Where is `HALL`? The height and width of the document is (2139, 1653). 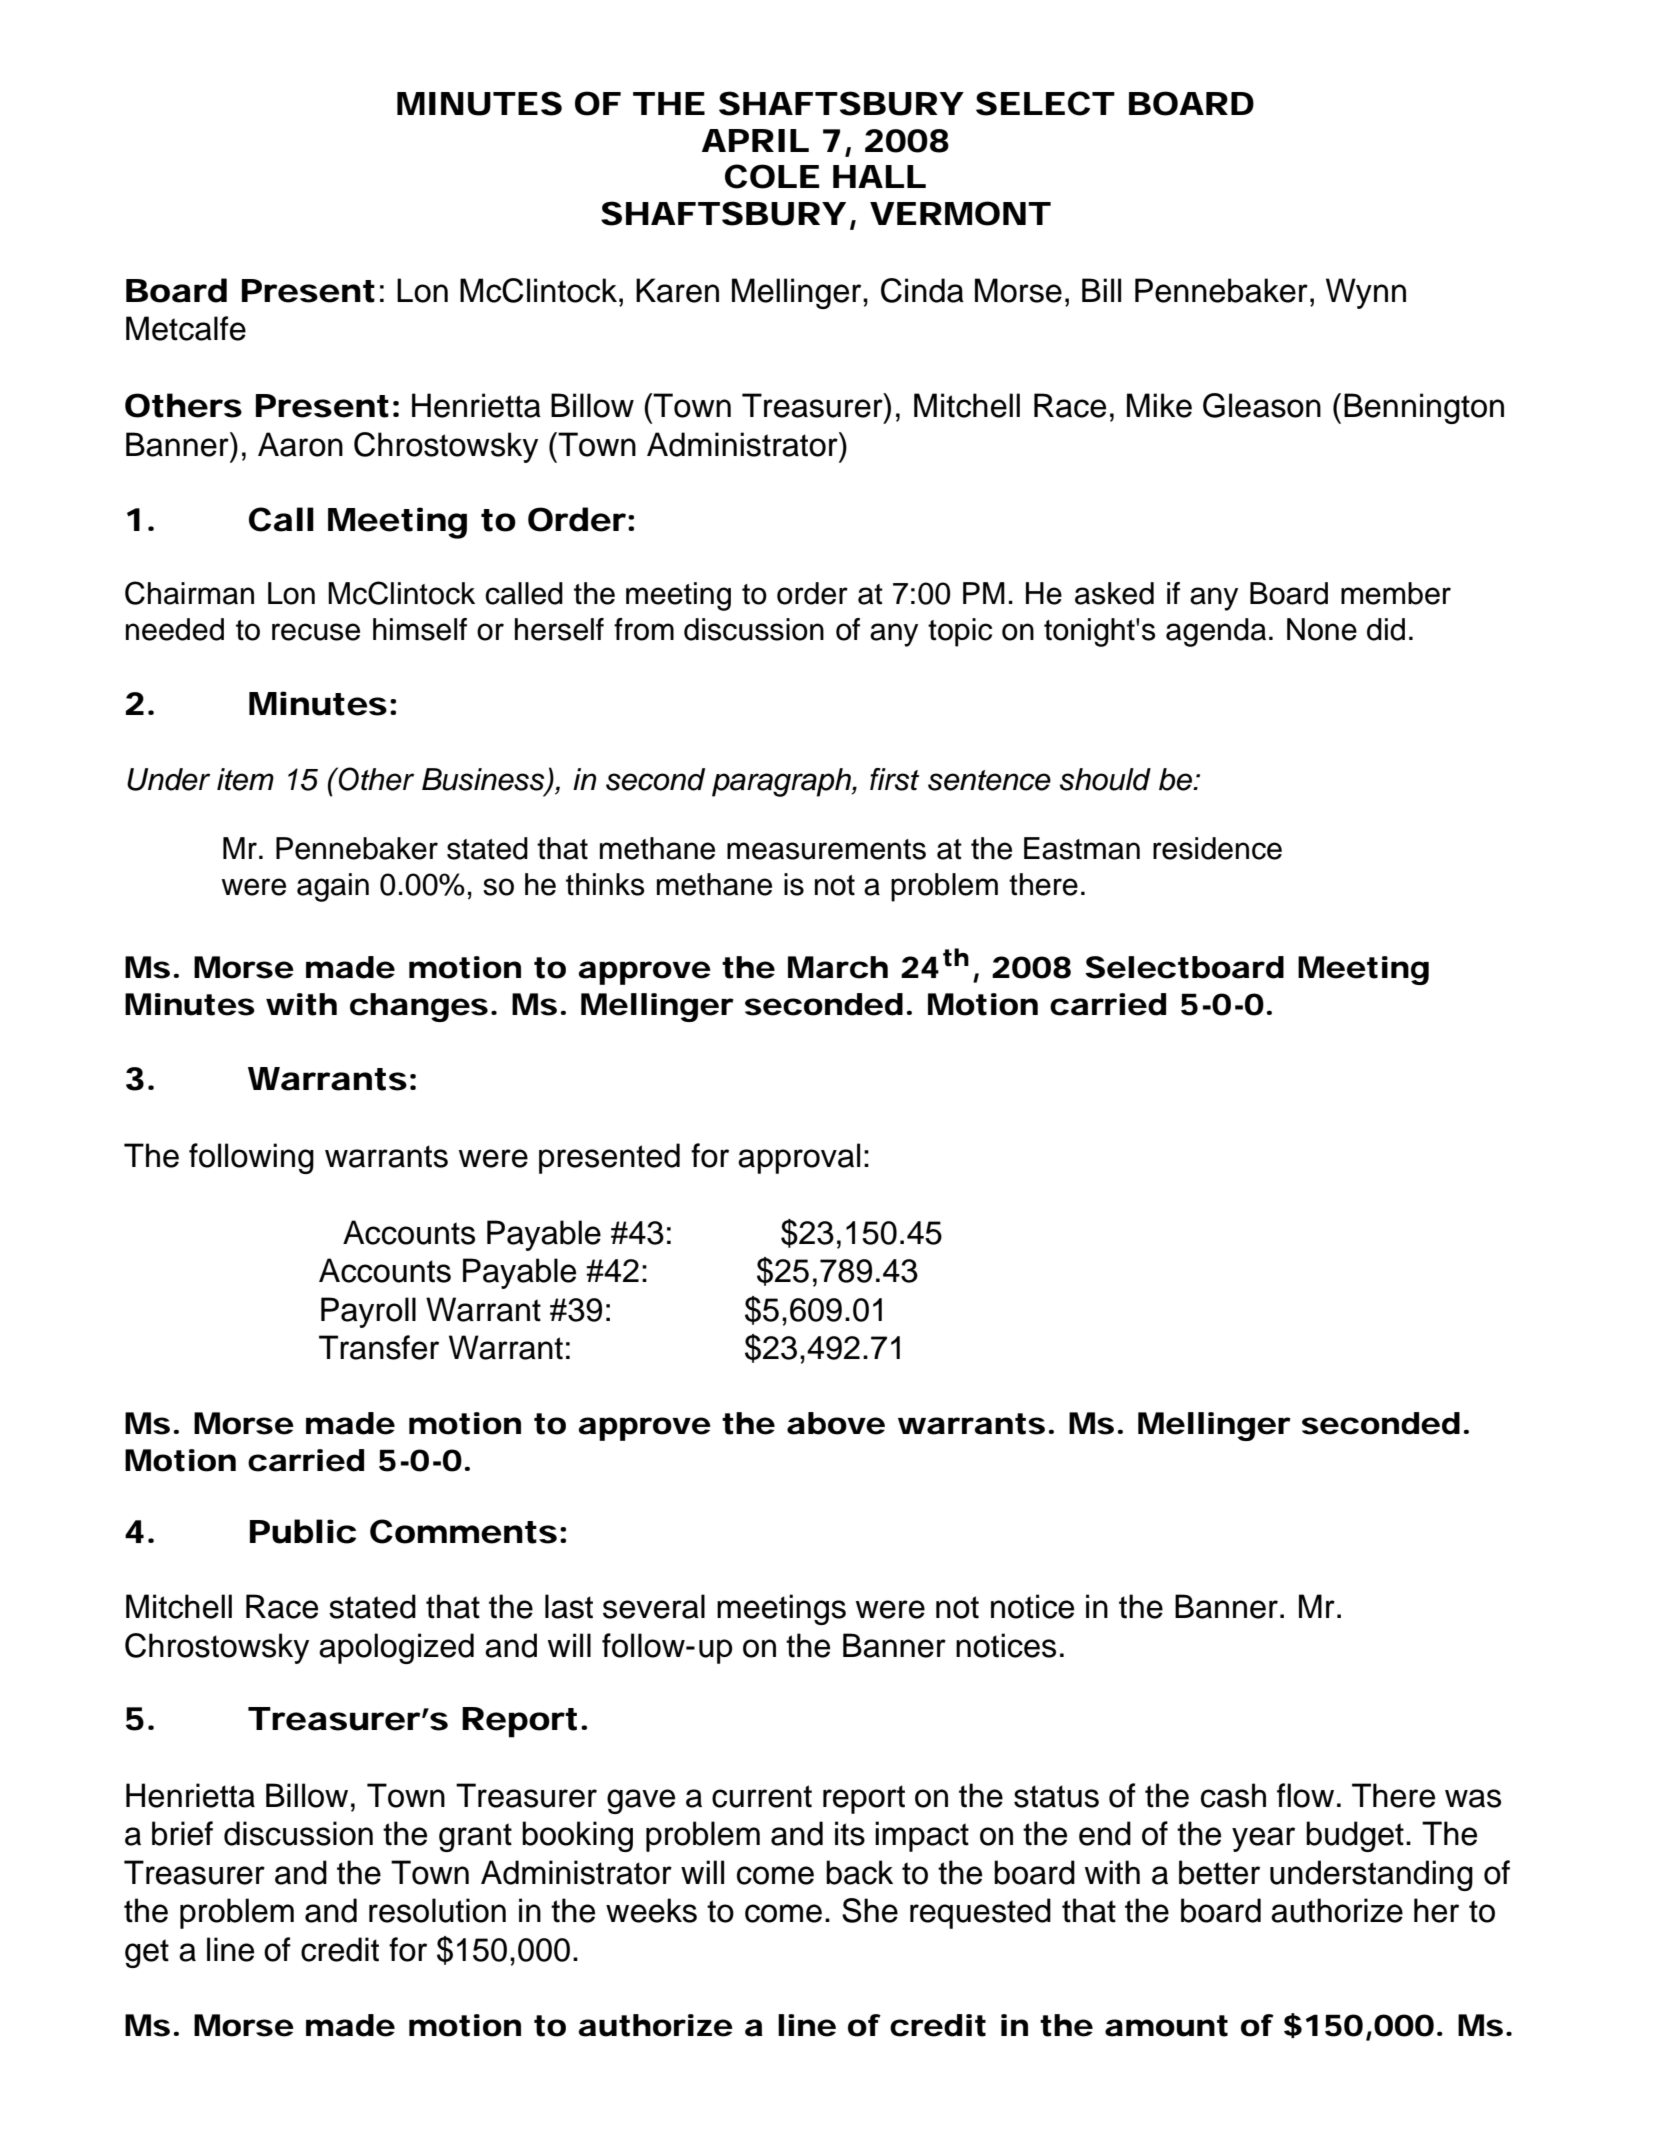 HALL is located at coordinates (879, 176).
